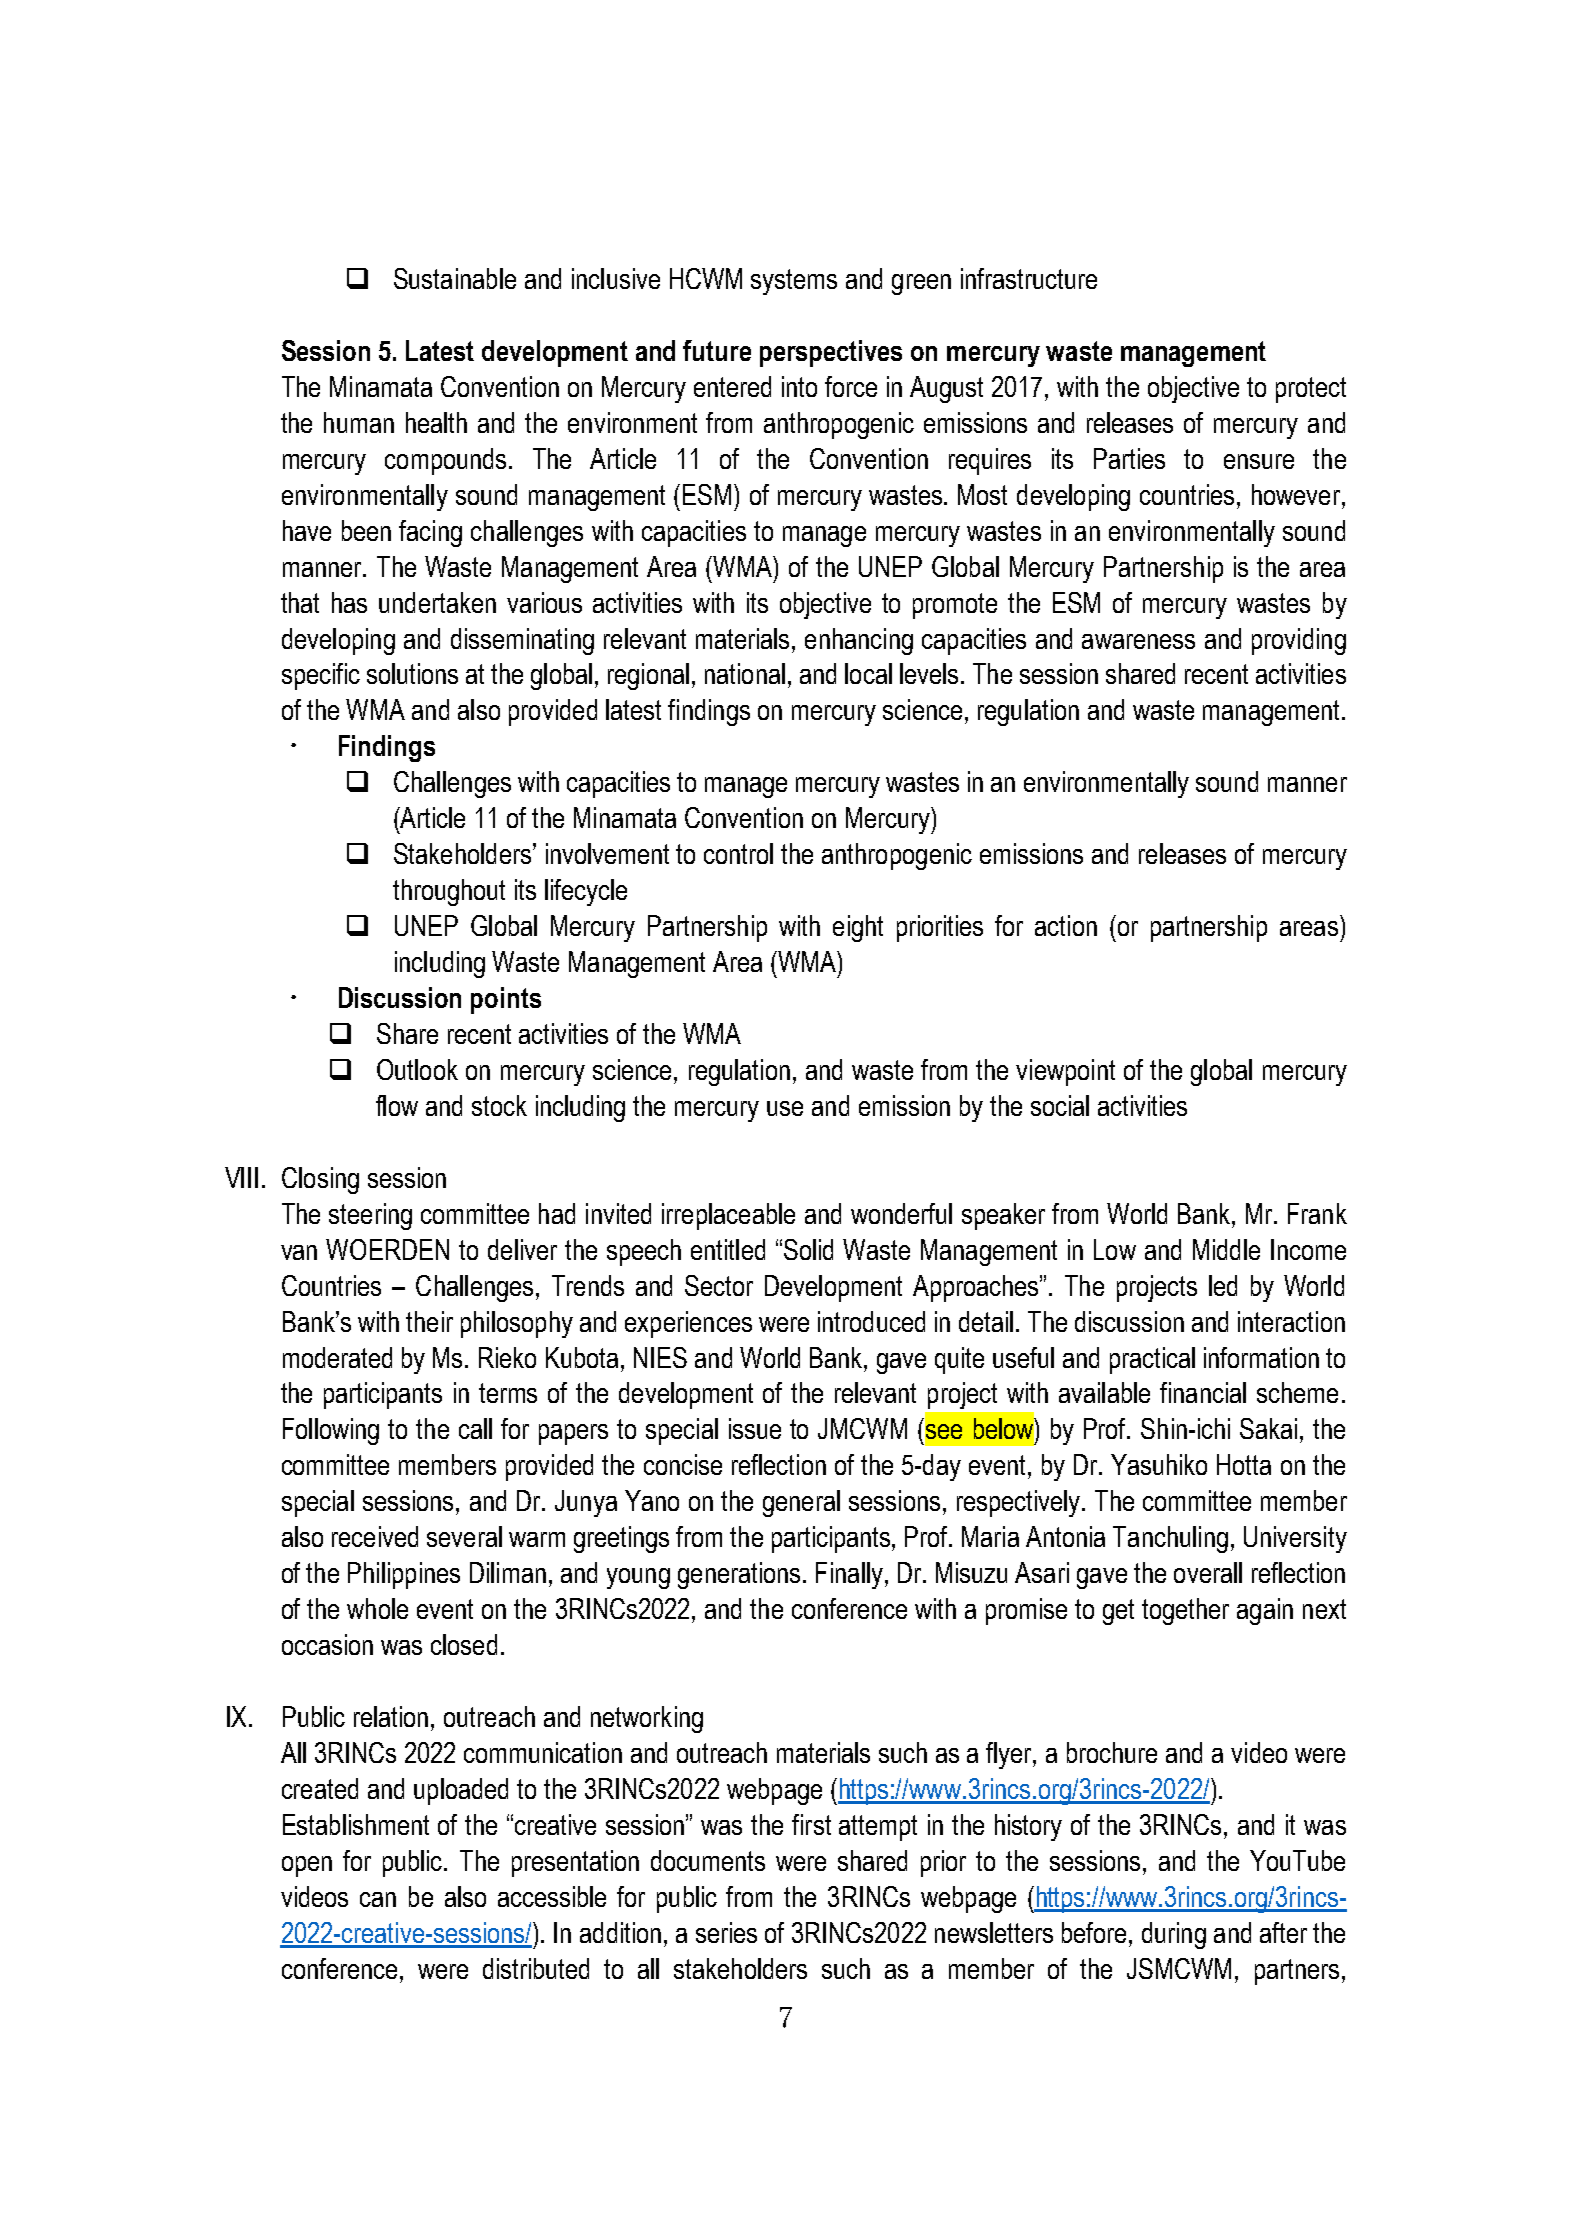 The image size is (1571, 2222). What do you see at coordinates (1174, 1935) in the image?
I see `during` at bounding box center [1174, 1935].
